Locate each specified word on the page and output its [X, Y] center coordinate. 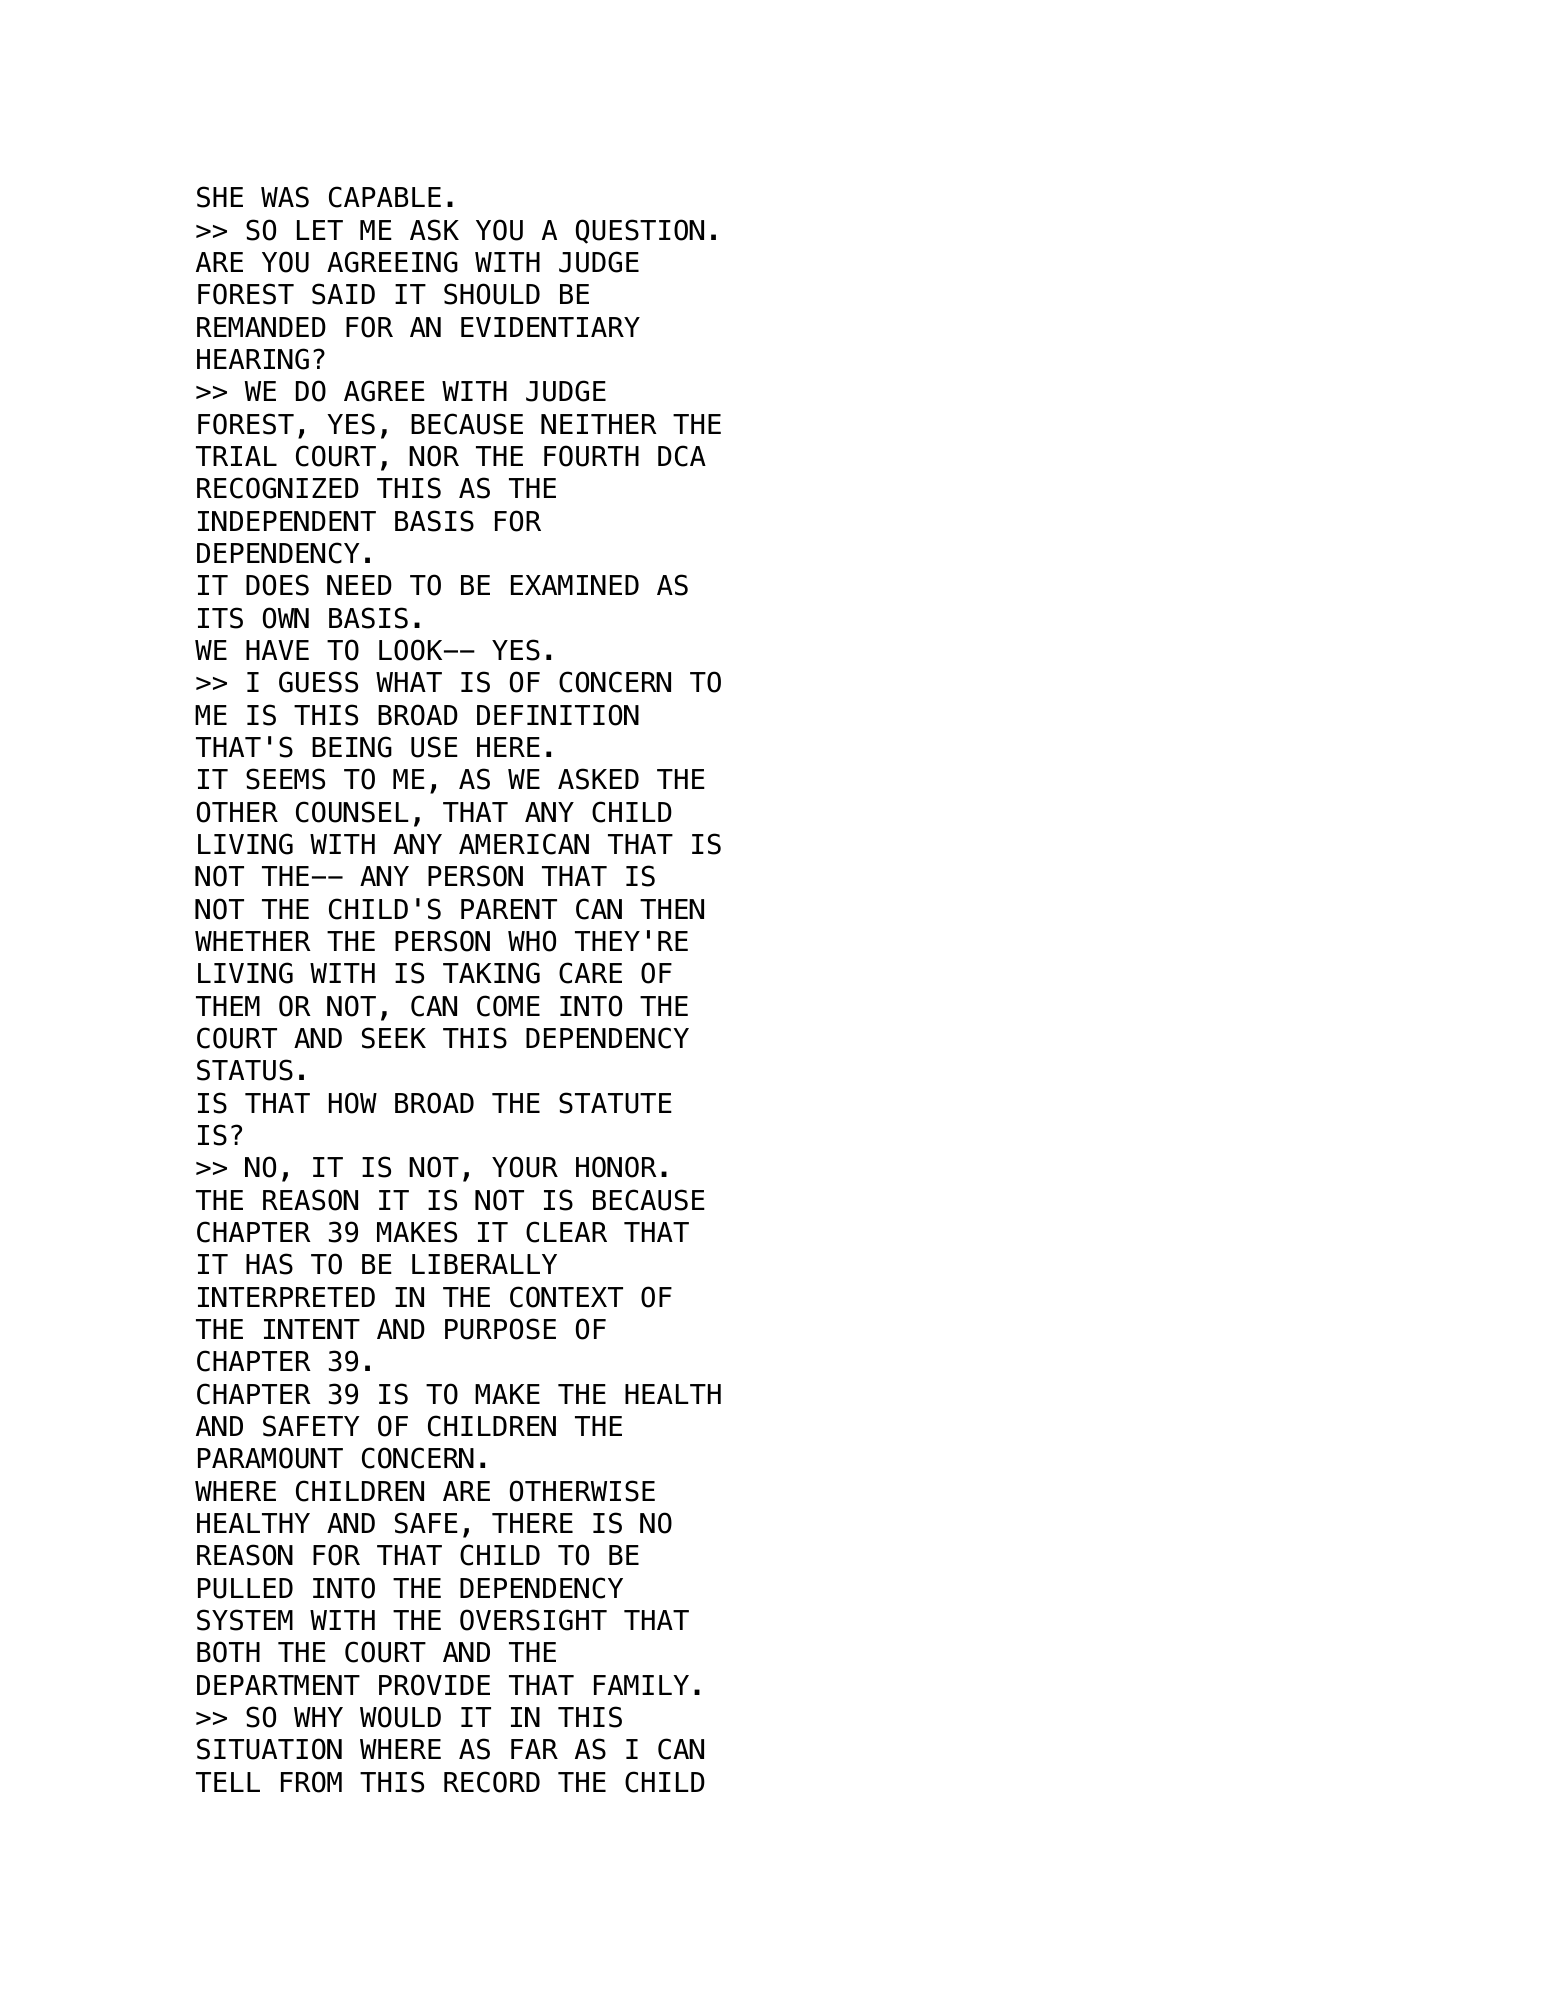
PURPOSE [500, 1329]
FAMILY [641, 1685]
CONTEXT [566, 1297]
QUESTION [640, 231]
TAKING [491, 973]
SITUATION [269, 1749]
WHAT [409, 682]
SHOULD [492, 294]
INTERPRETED [286, 1297]
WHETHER [253, 941]
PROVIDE [434, 1685]
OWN [286, 618]
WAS [285, 197]
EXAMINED [575, 585]
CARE [590, 973]
